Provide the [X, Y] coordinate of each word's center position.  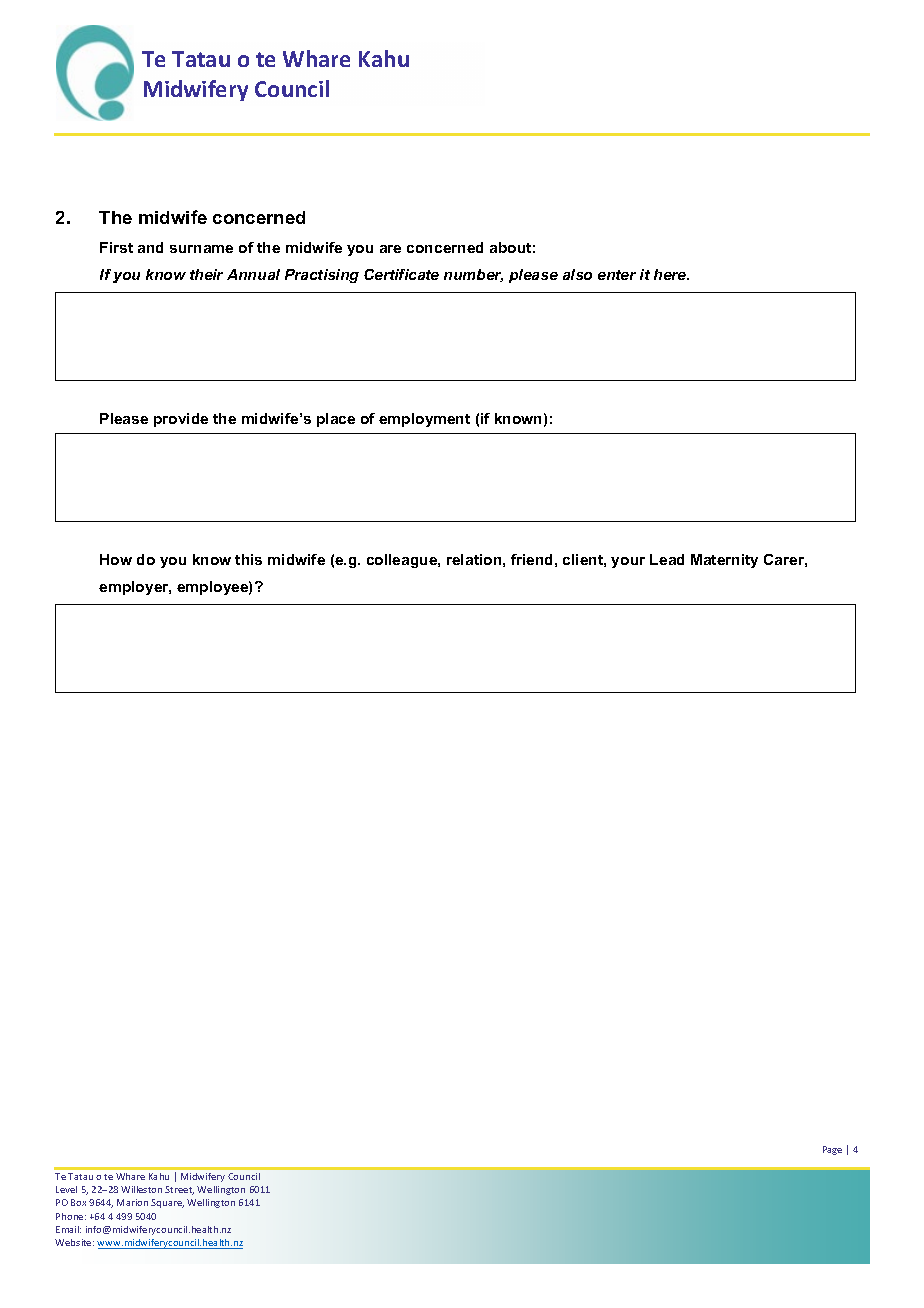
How [116, 559]
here [671, 274]
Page [832, 1150]
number [473, 275]
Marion [132, 1202]
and [150, 247]
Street [179, 1190]
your [628, 562]
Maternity [724, 561]
